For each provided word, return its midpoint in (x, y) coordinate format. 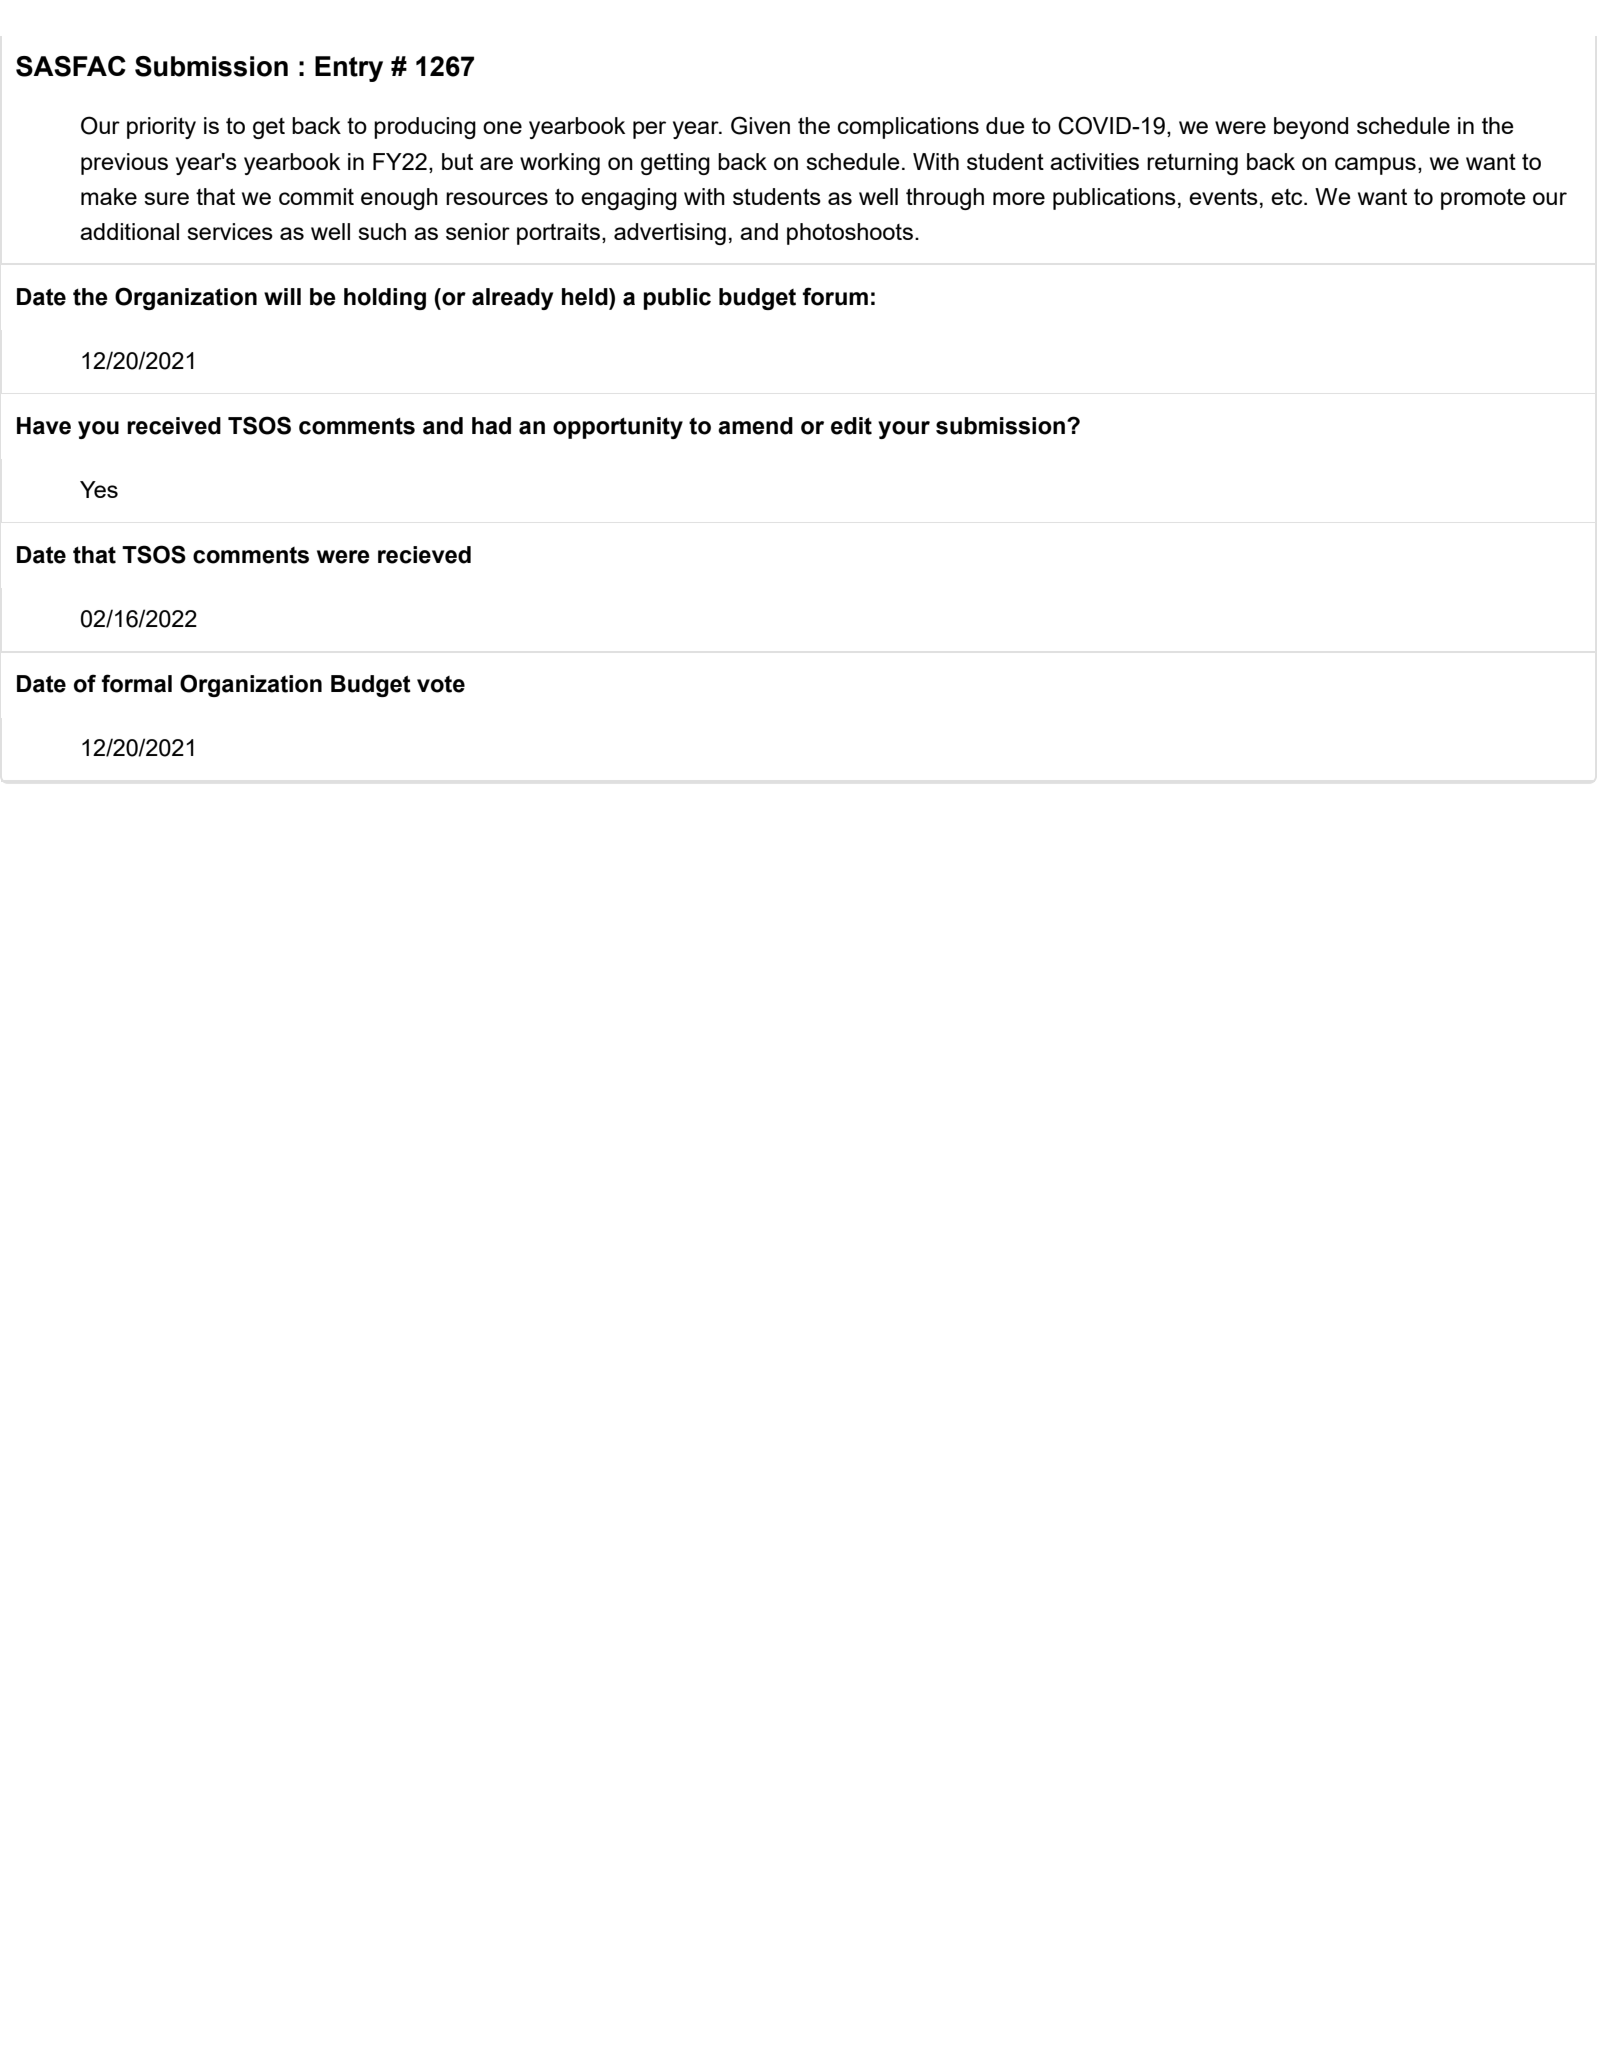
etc (1288, 197)
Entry (349, 69)
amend (755, 426)
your (904, 430)
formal (137, 683)
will (282, 296)
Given (760, 125)
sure (166, 198)
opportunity (618, 428)
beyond (1311, 128)
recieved (424, 555)
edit (851, 426)
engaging (629, 199)
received (174, 426)
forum (835, 296)
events (1223, 197)
